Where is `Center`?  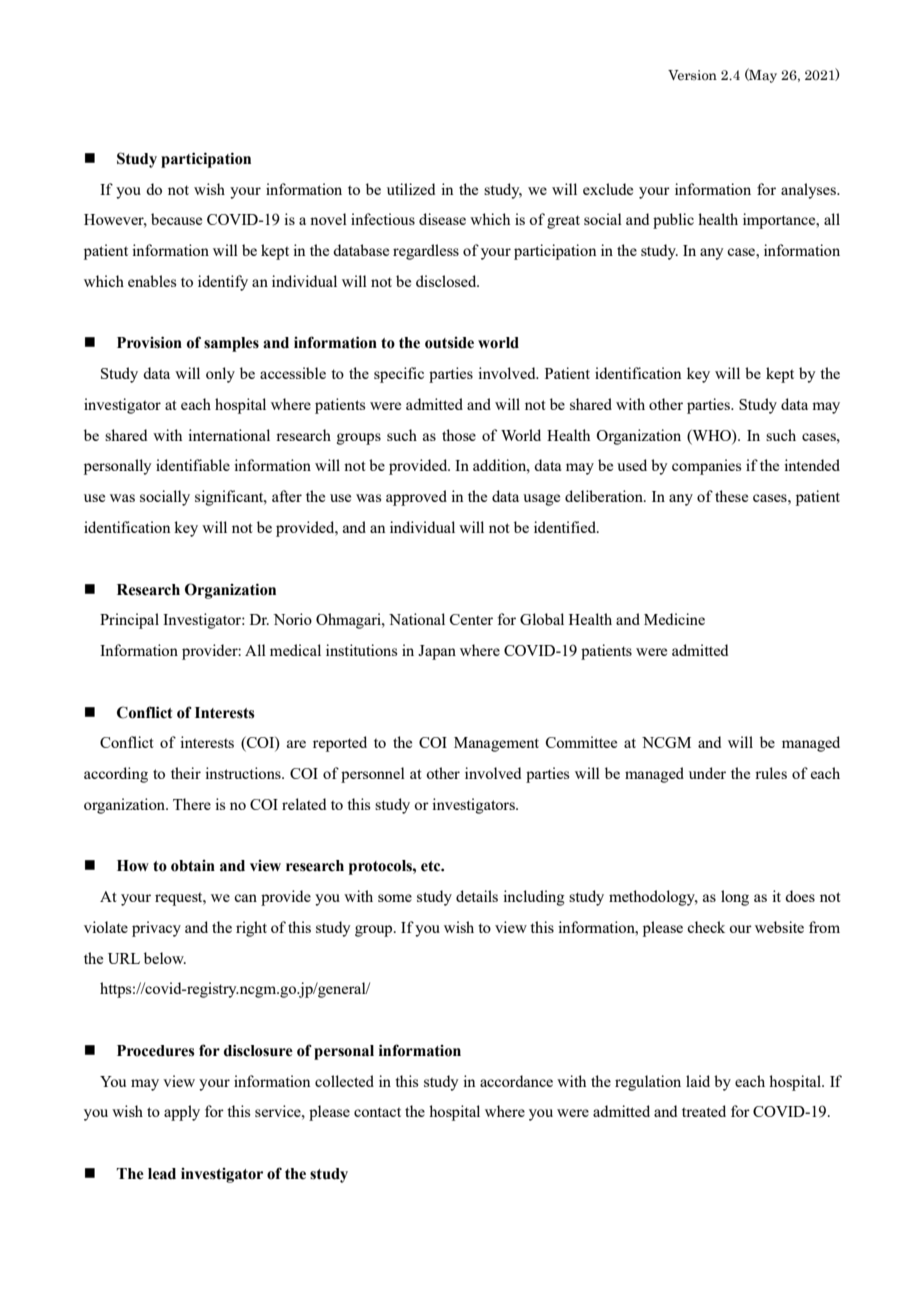 Center is located at coordinates (471, 619).
